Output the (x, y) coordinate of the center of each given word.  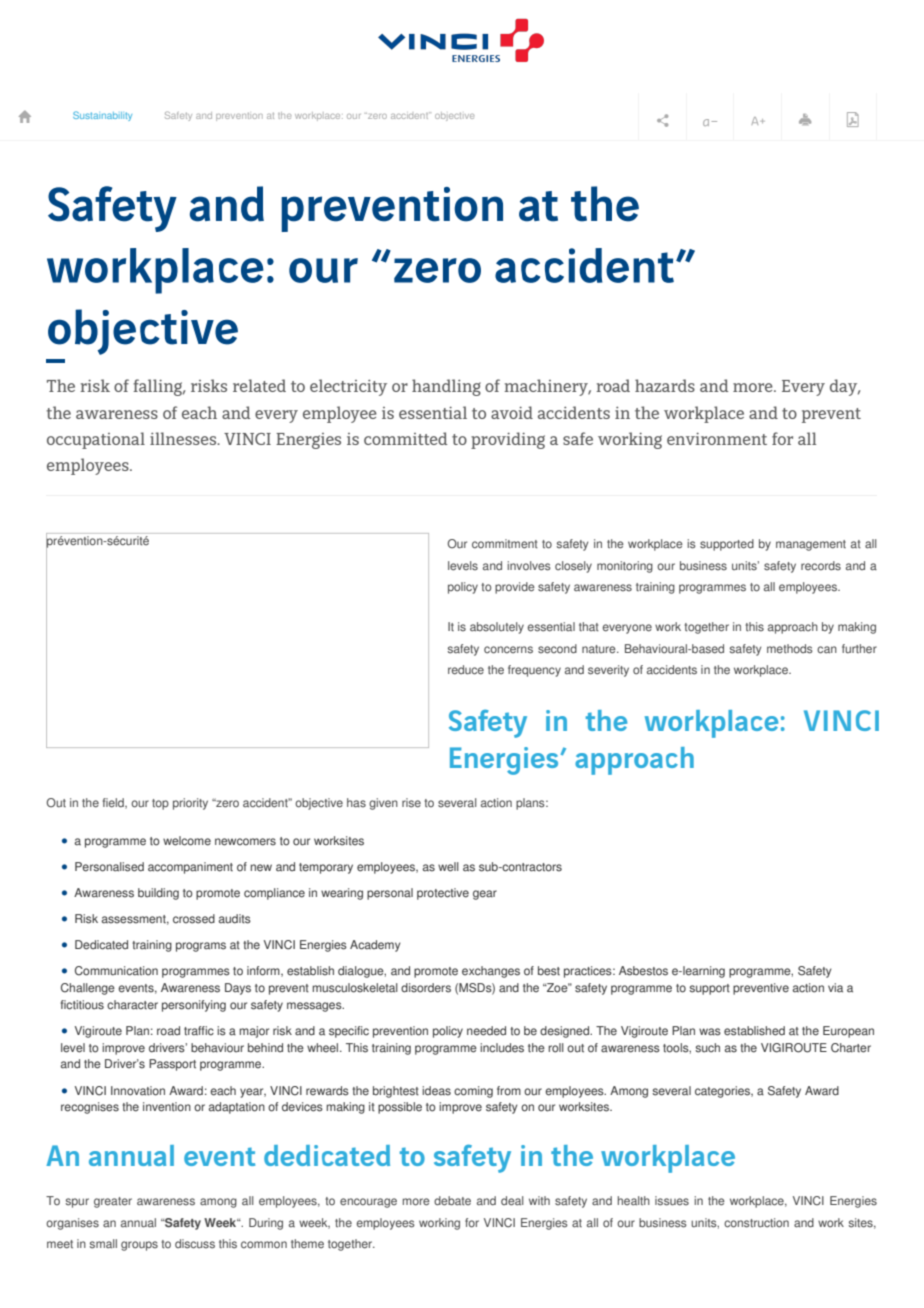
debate (452, 1201)
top (160, 804)
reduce (466, 670)
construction (756, 1223)
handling (446, 387)
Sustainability (102, 116)
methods (790, 649)
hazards (665, 385)
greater (113, 1202)
